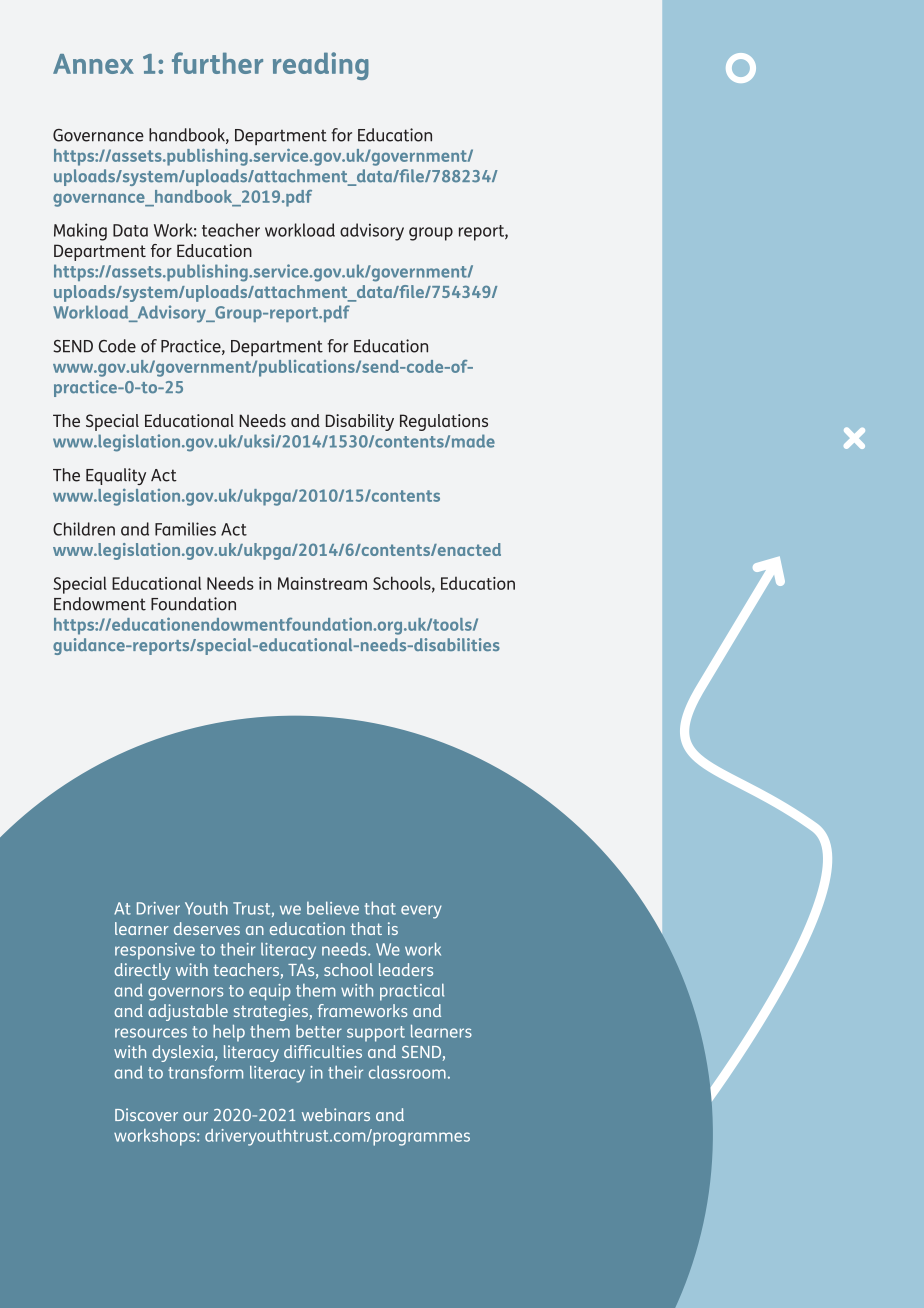  Describe the element at coordinates (217, 63) in the page. I see `further` at that location.
